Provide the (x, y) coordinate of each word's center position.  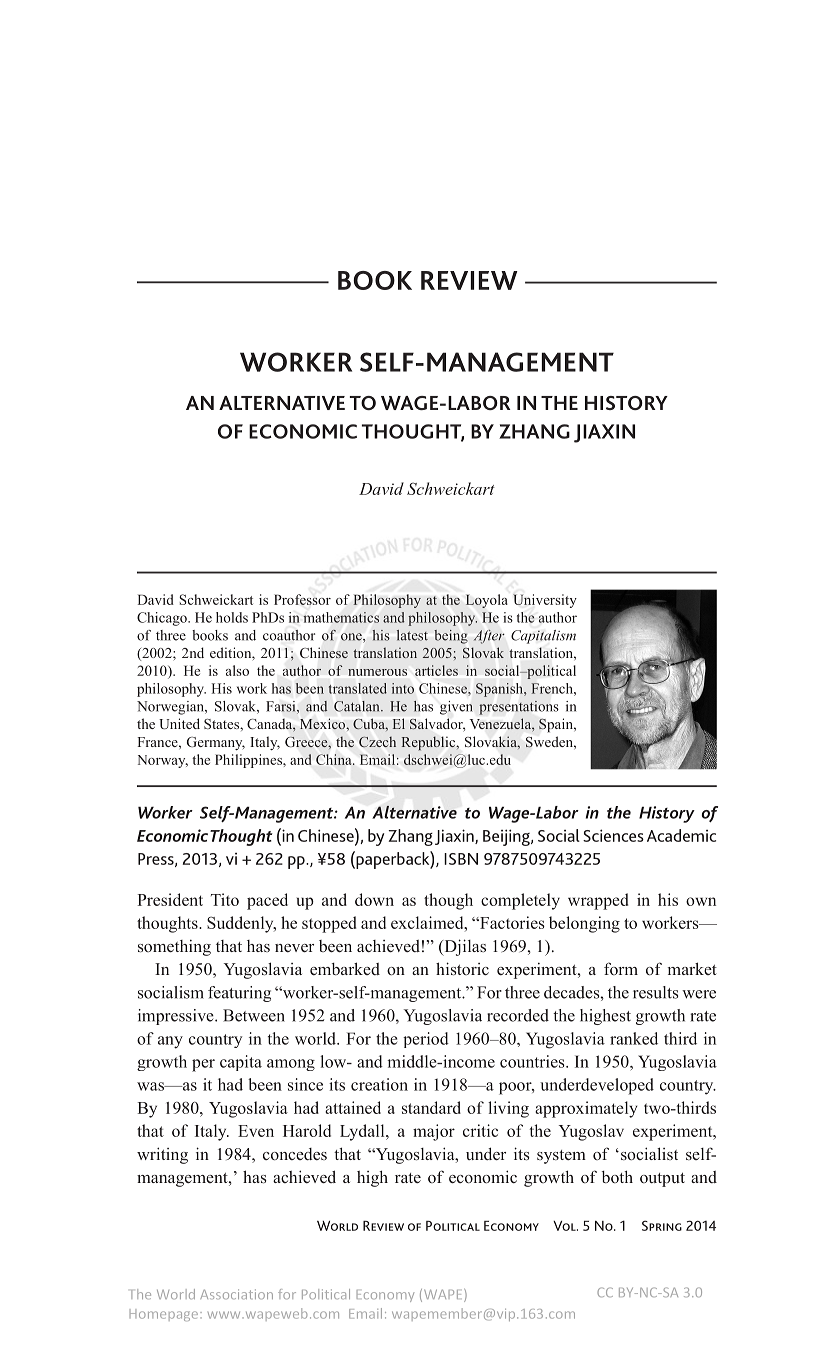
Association (236, 1294)
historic (462, 969)
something (174, 948)
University (545, 601)
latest (412, 635)
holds (232, 617)
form (621, 968)
